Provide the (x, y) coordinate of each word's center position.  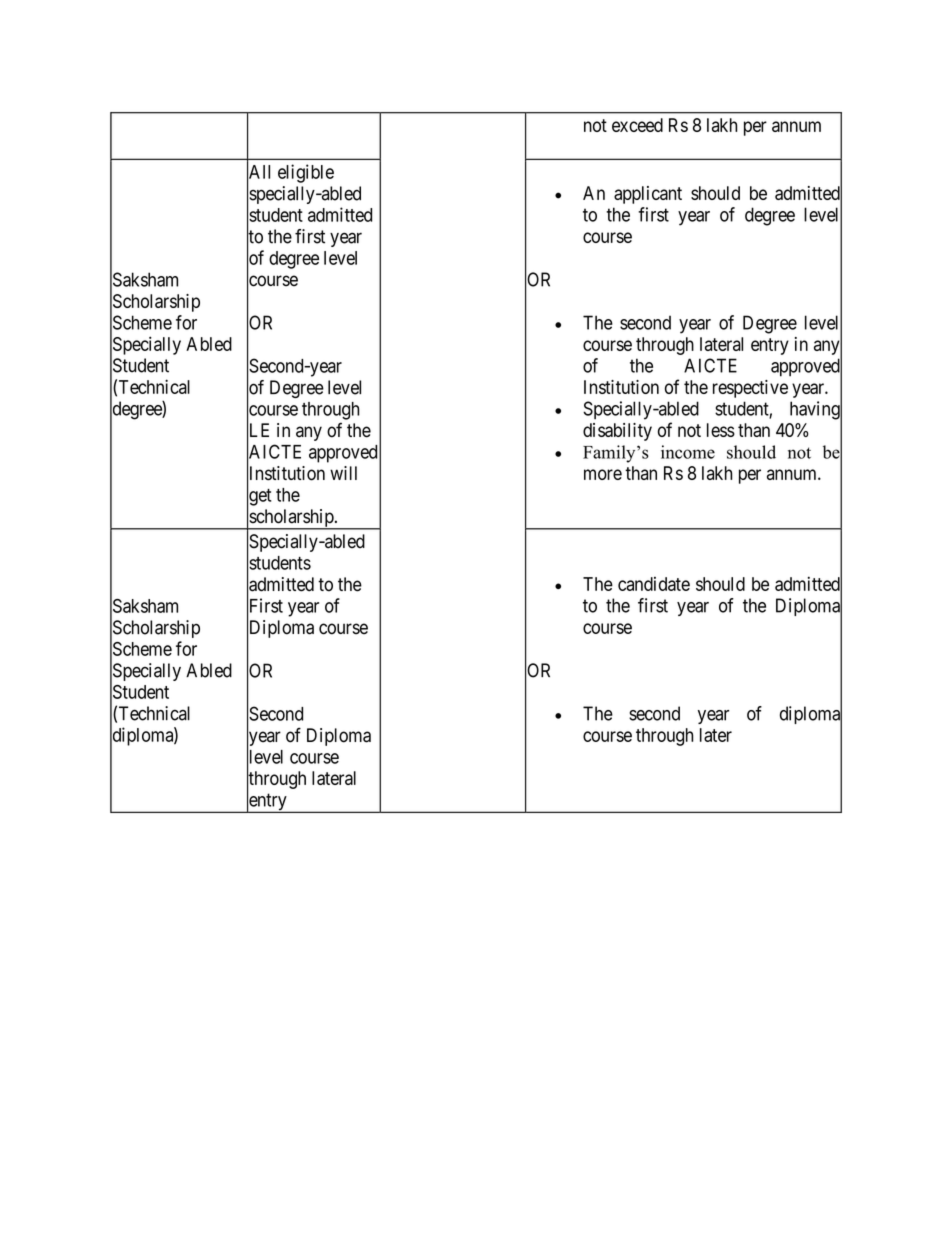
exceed (637, 125)
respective (750, 389)
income (688, 452)
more (603, 474)
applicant (648, 195)
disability (617, 432)
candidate (654, 584)
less (721, 430)
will (343, 473)
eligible (306, 173)
